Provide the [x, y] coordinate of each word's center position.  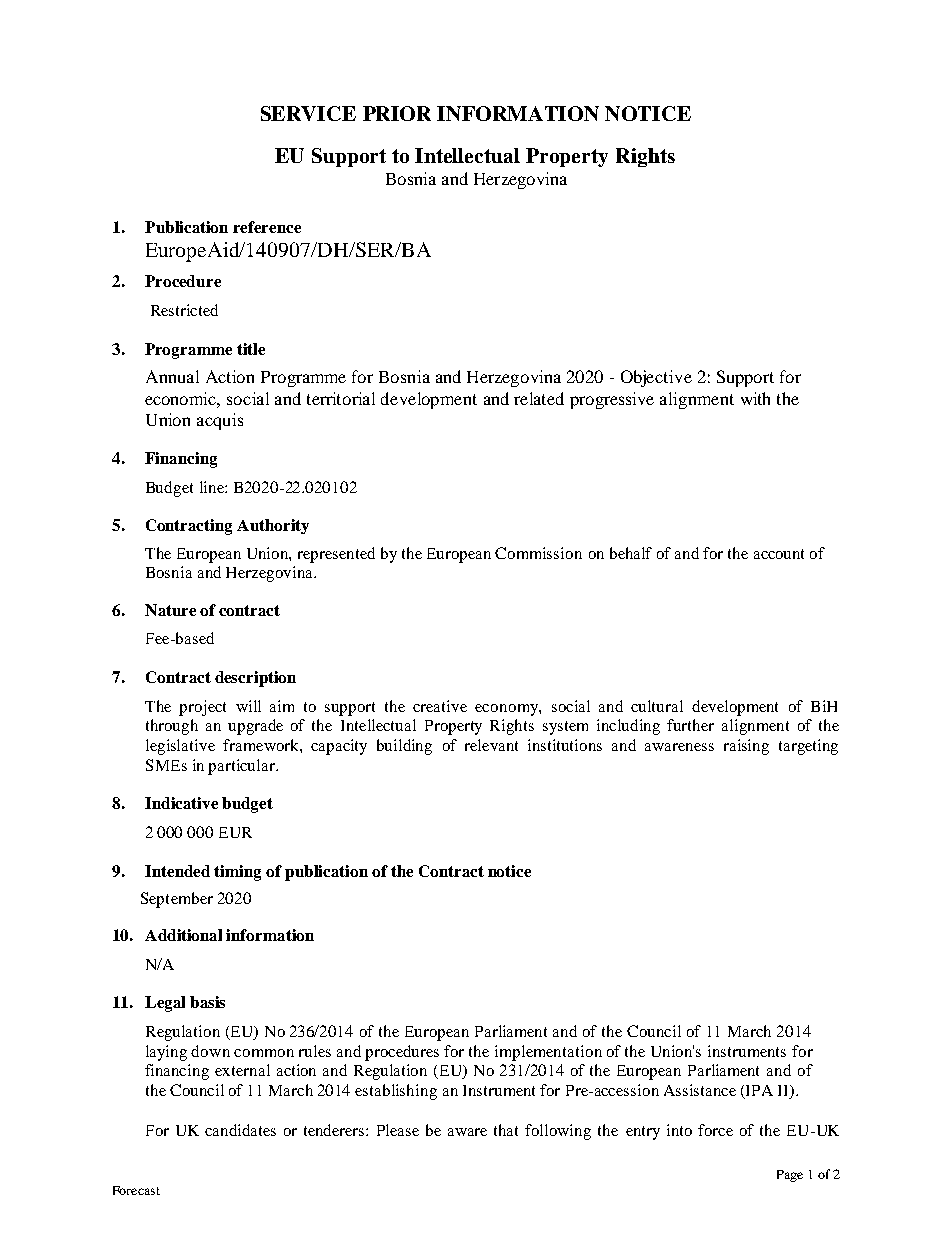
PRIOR [397, 113]
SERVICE [308, 113]
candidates [240, 1130]
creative [440, 706]
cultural [657, 706]
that [506, 1130]
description [255, 679]
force [715, 1130]
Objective [656, 378]
